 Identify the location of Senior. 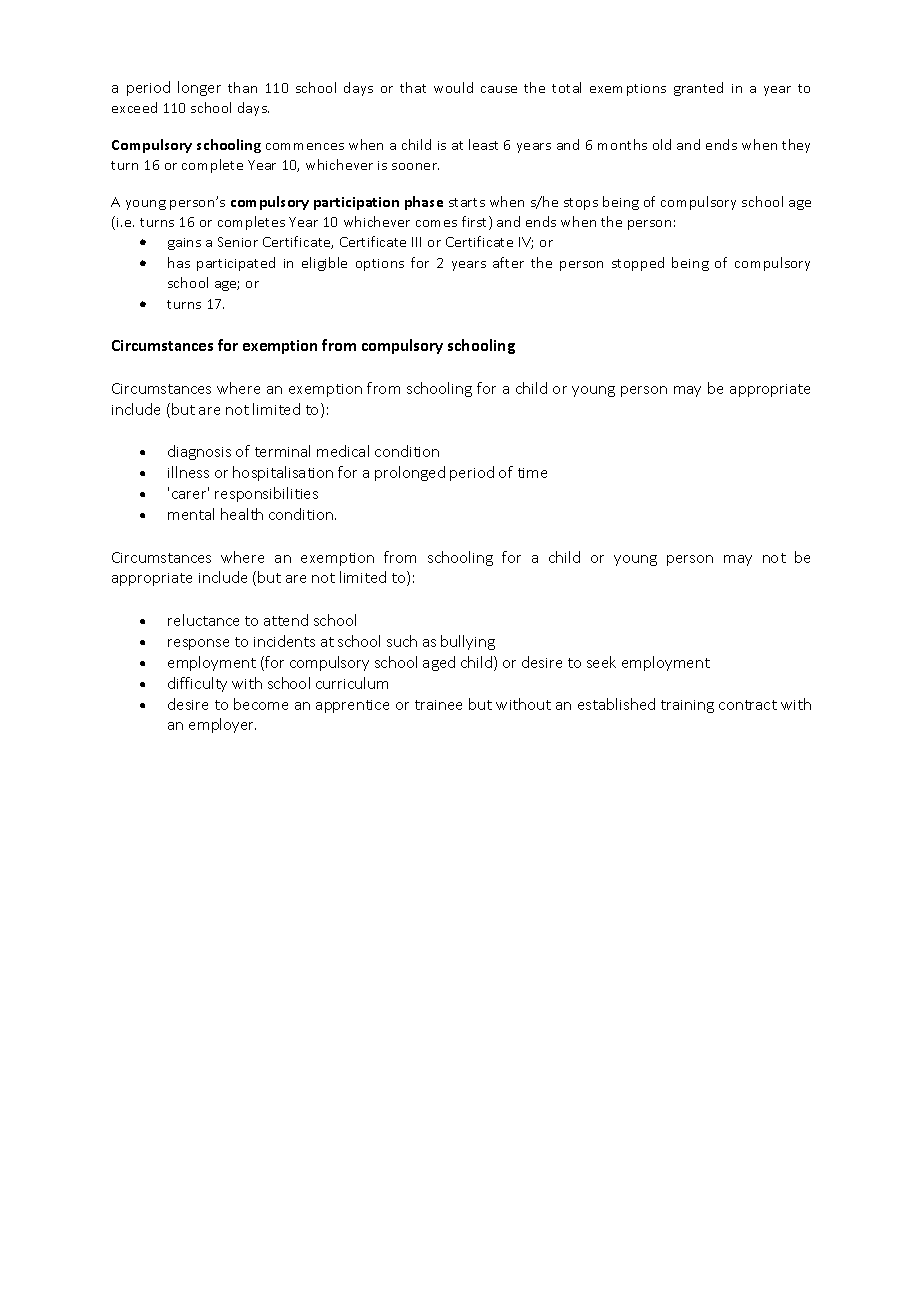
(238, 242).
